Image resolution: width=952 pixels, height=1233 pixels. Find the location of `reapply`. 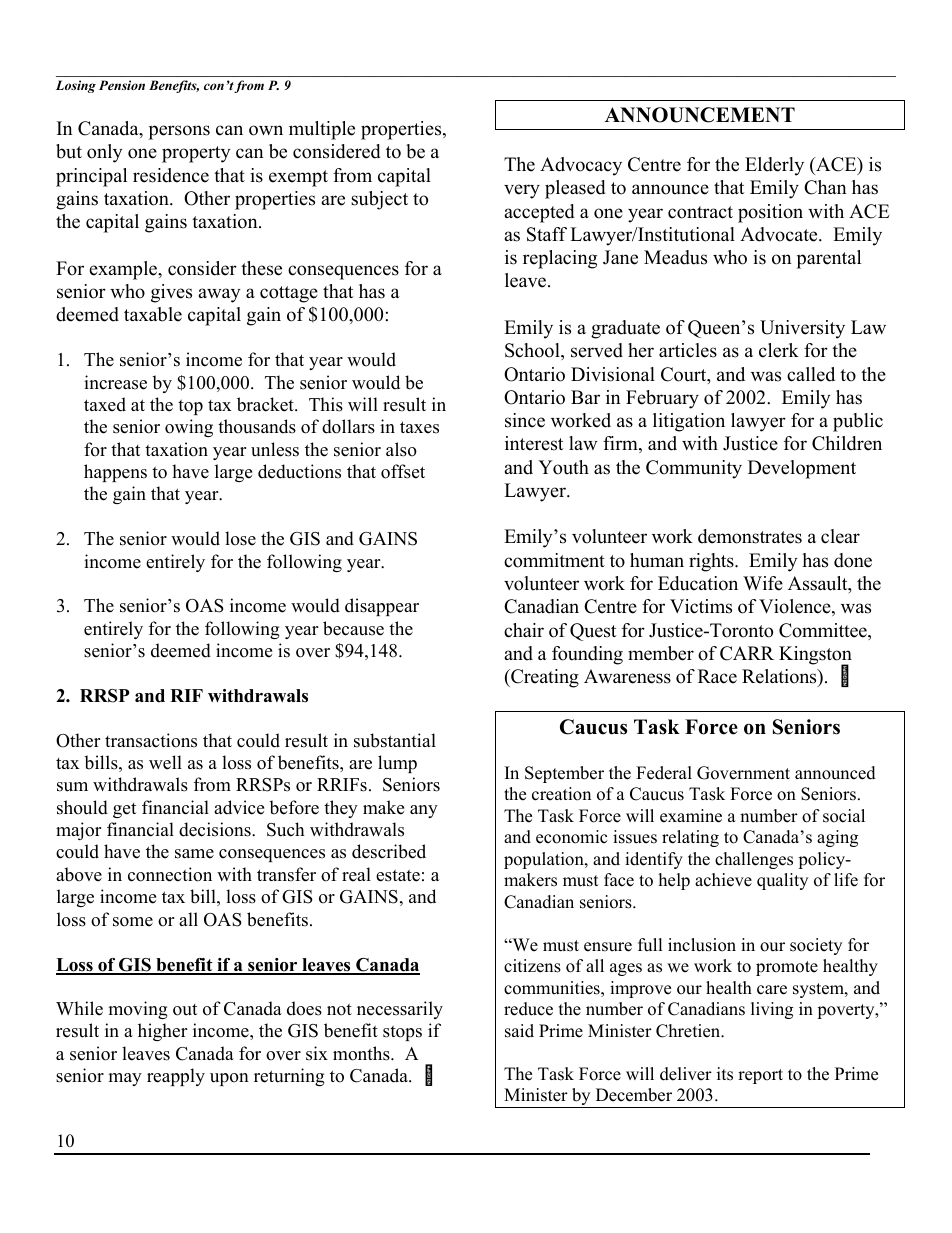

reapply is located at coordinates (176, 1077).
